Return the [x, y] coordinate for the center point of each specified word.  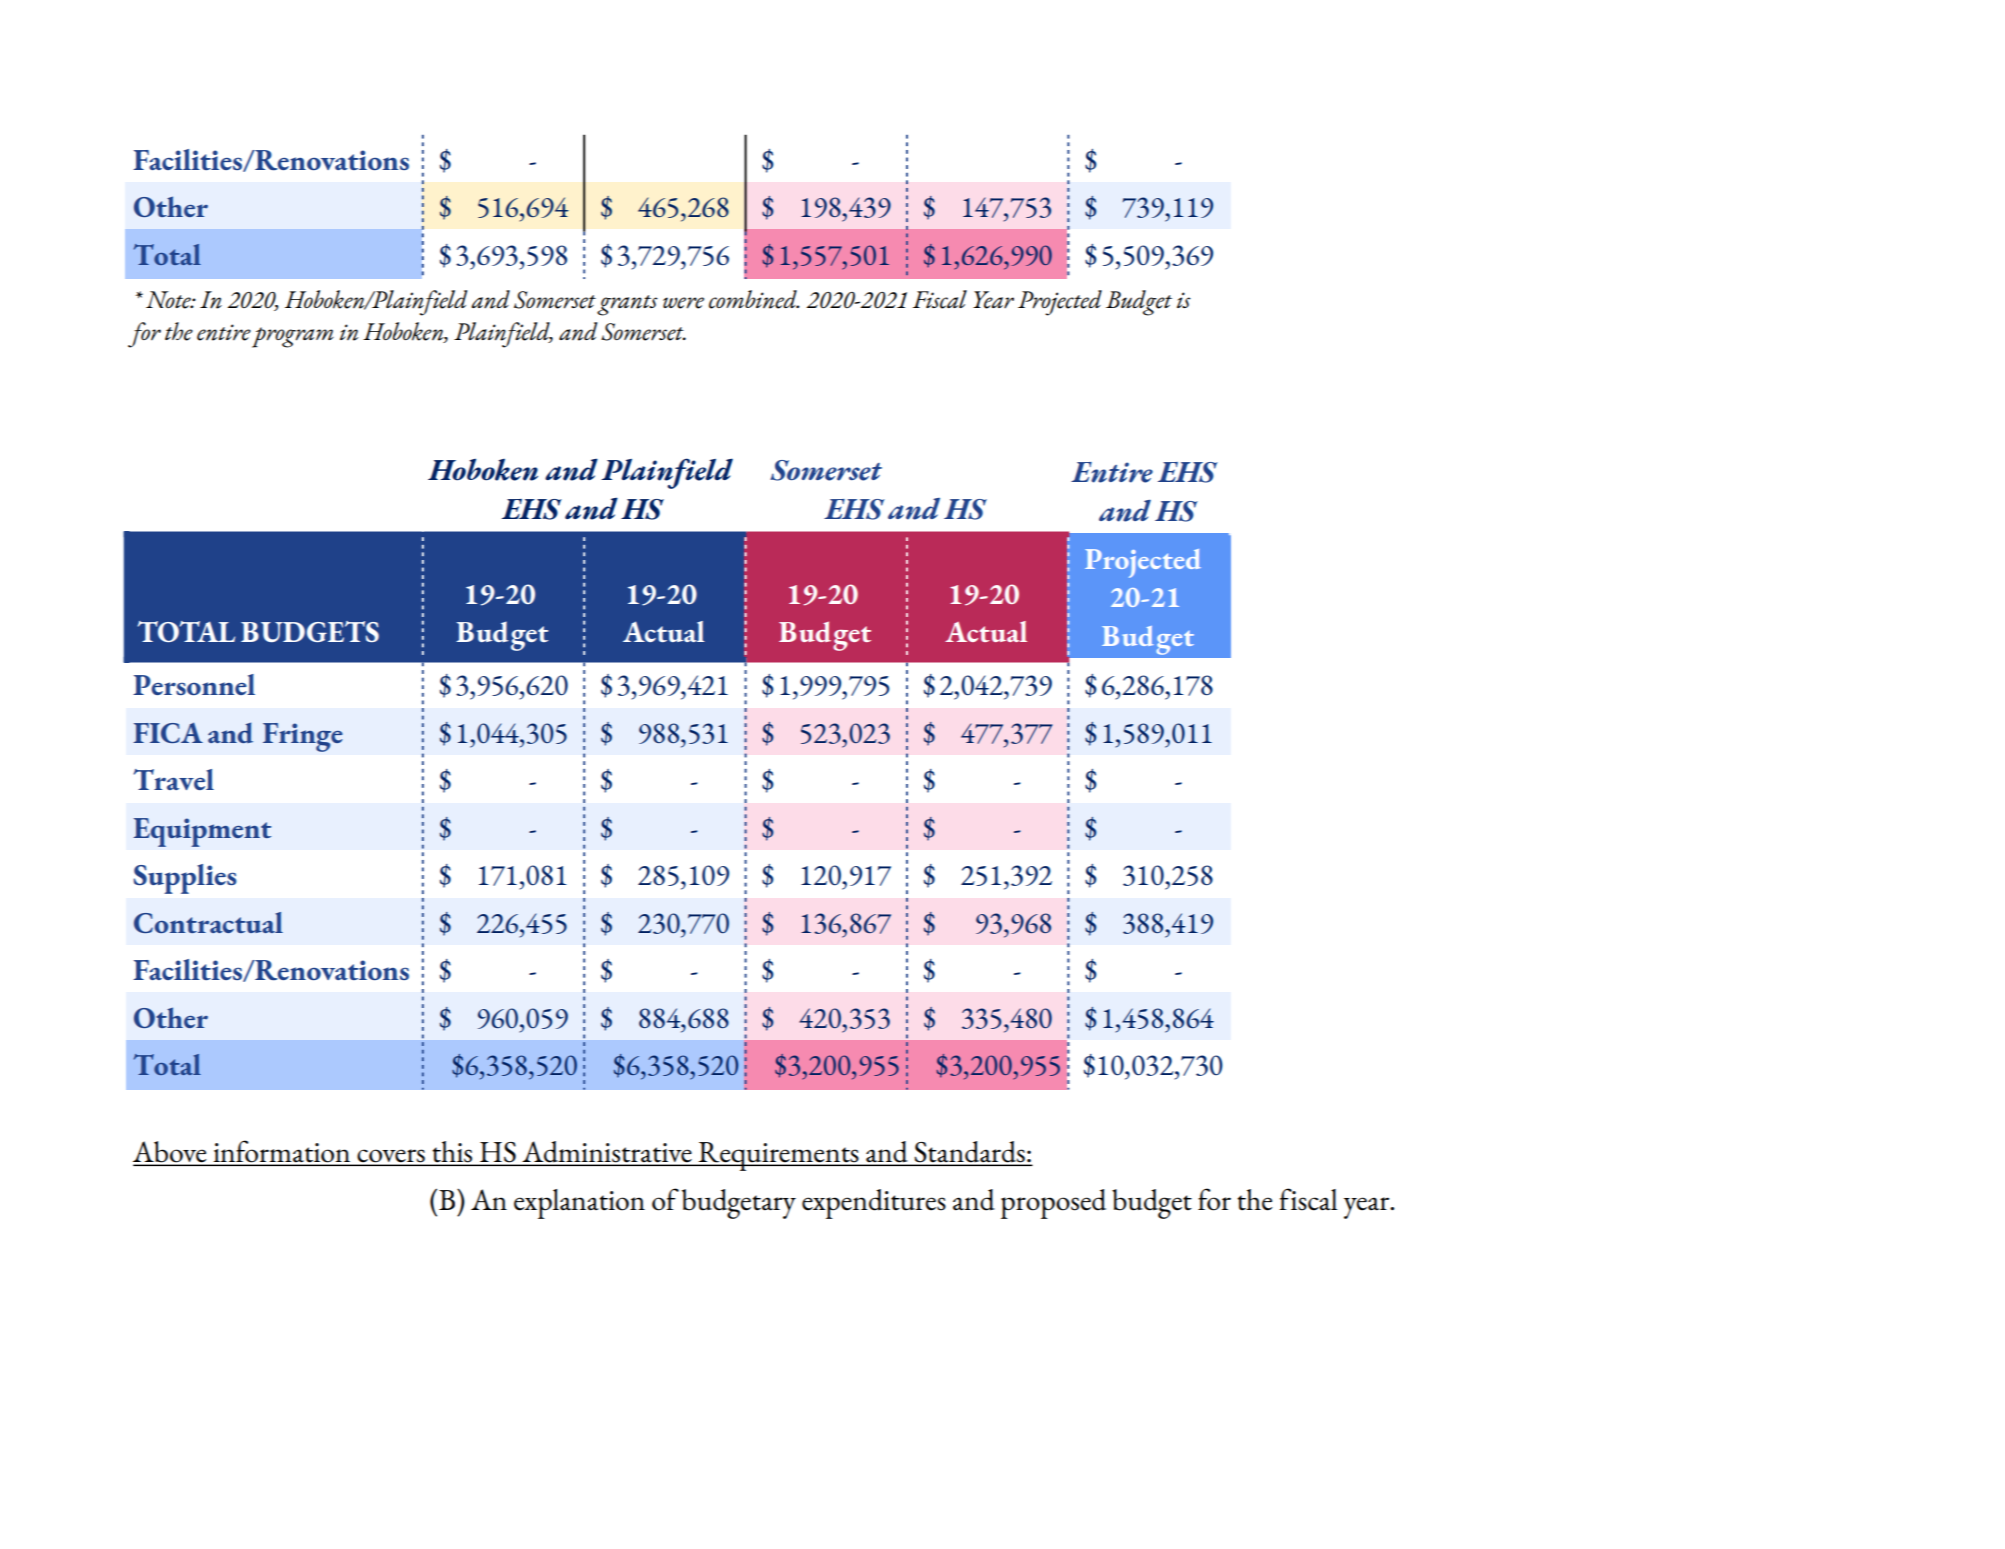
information [282, 1152]
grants [627, 305]
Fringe [303, 737]
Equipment [202, 832]
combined [754, 299]
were [683, 303]
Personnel [194, 684]
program [293, 337]
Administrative [607, 1153]
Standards [970, 1153]
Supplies [185, 879]
